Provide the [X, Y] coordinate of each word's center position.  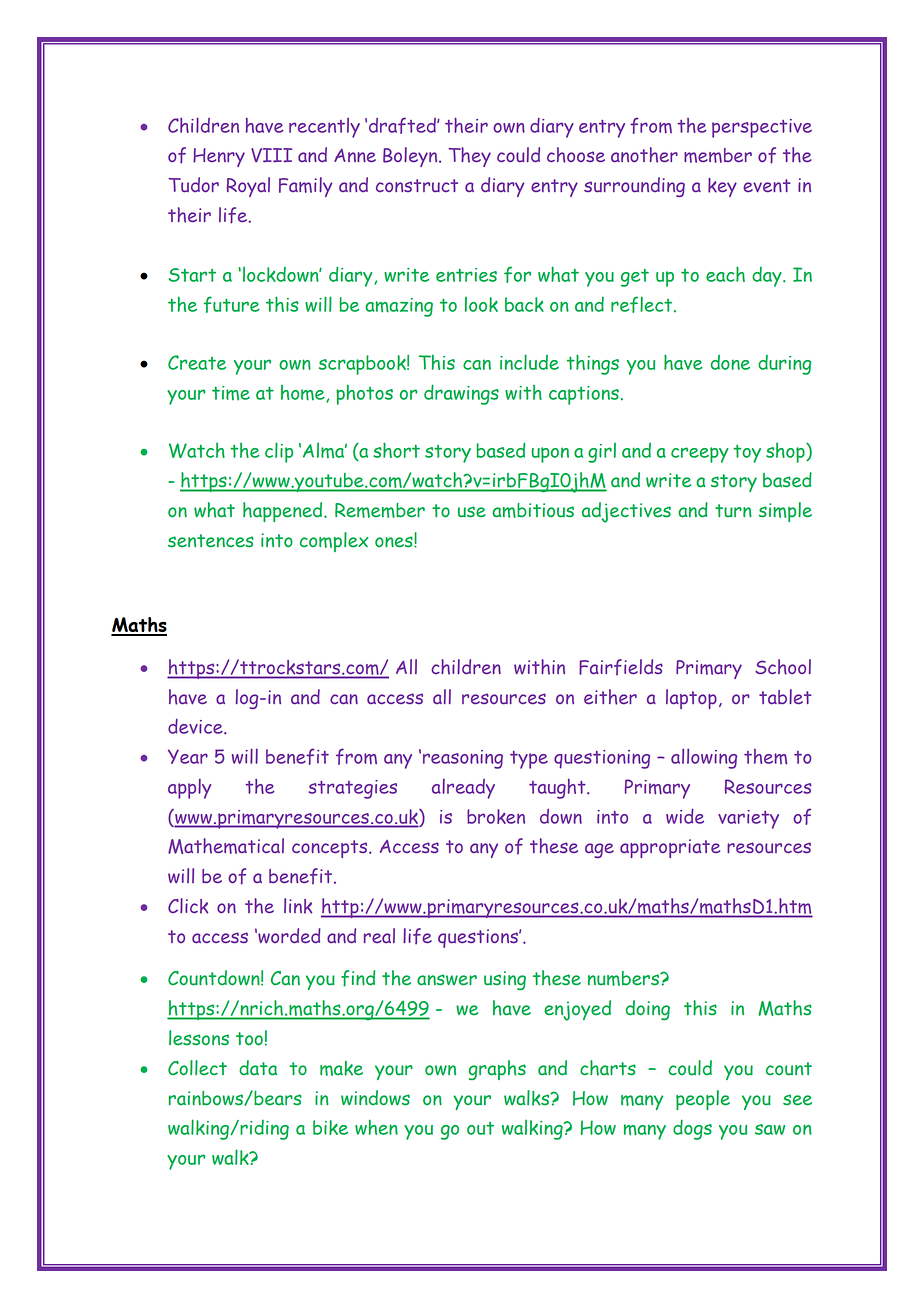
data [258, 1068]
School [783, 667]
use [472, 512]
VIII [271, 155]
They [469, 157]
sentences [211, 541]
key [722, 187]
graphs [497, 1070]
